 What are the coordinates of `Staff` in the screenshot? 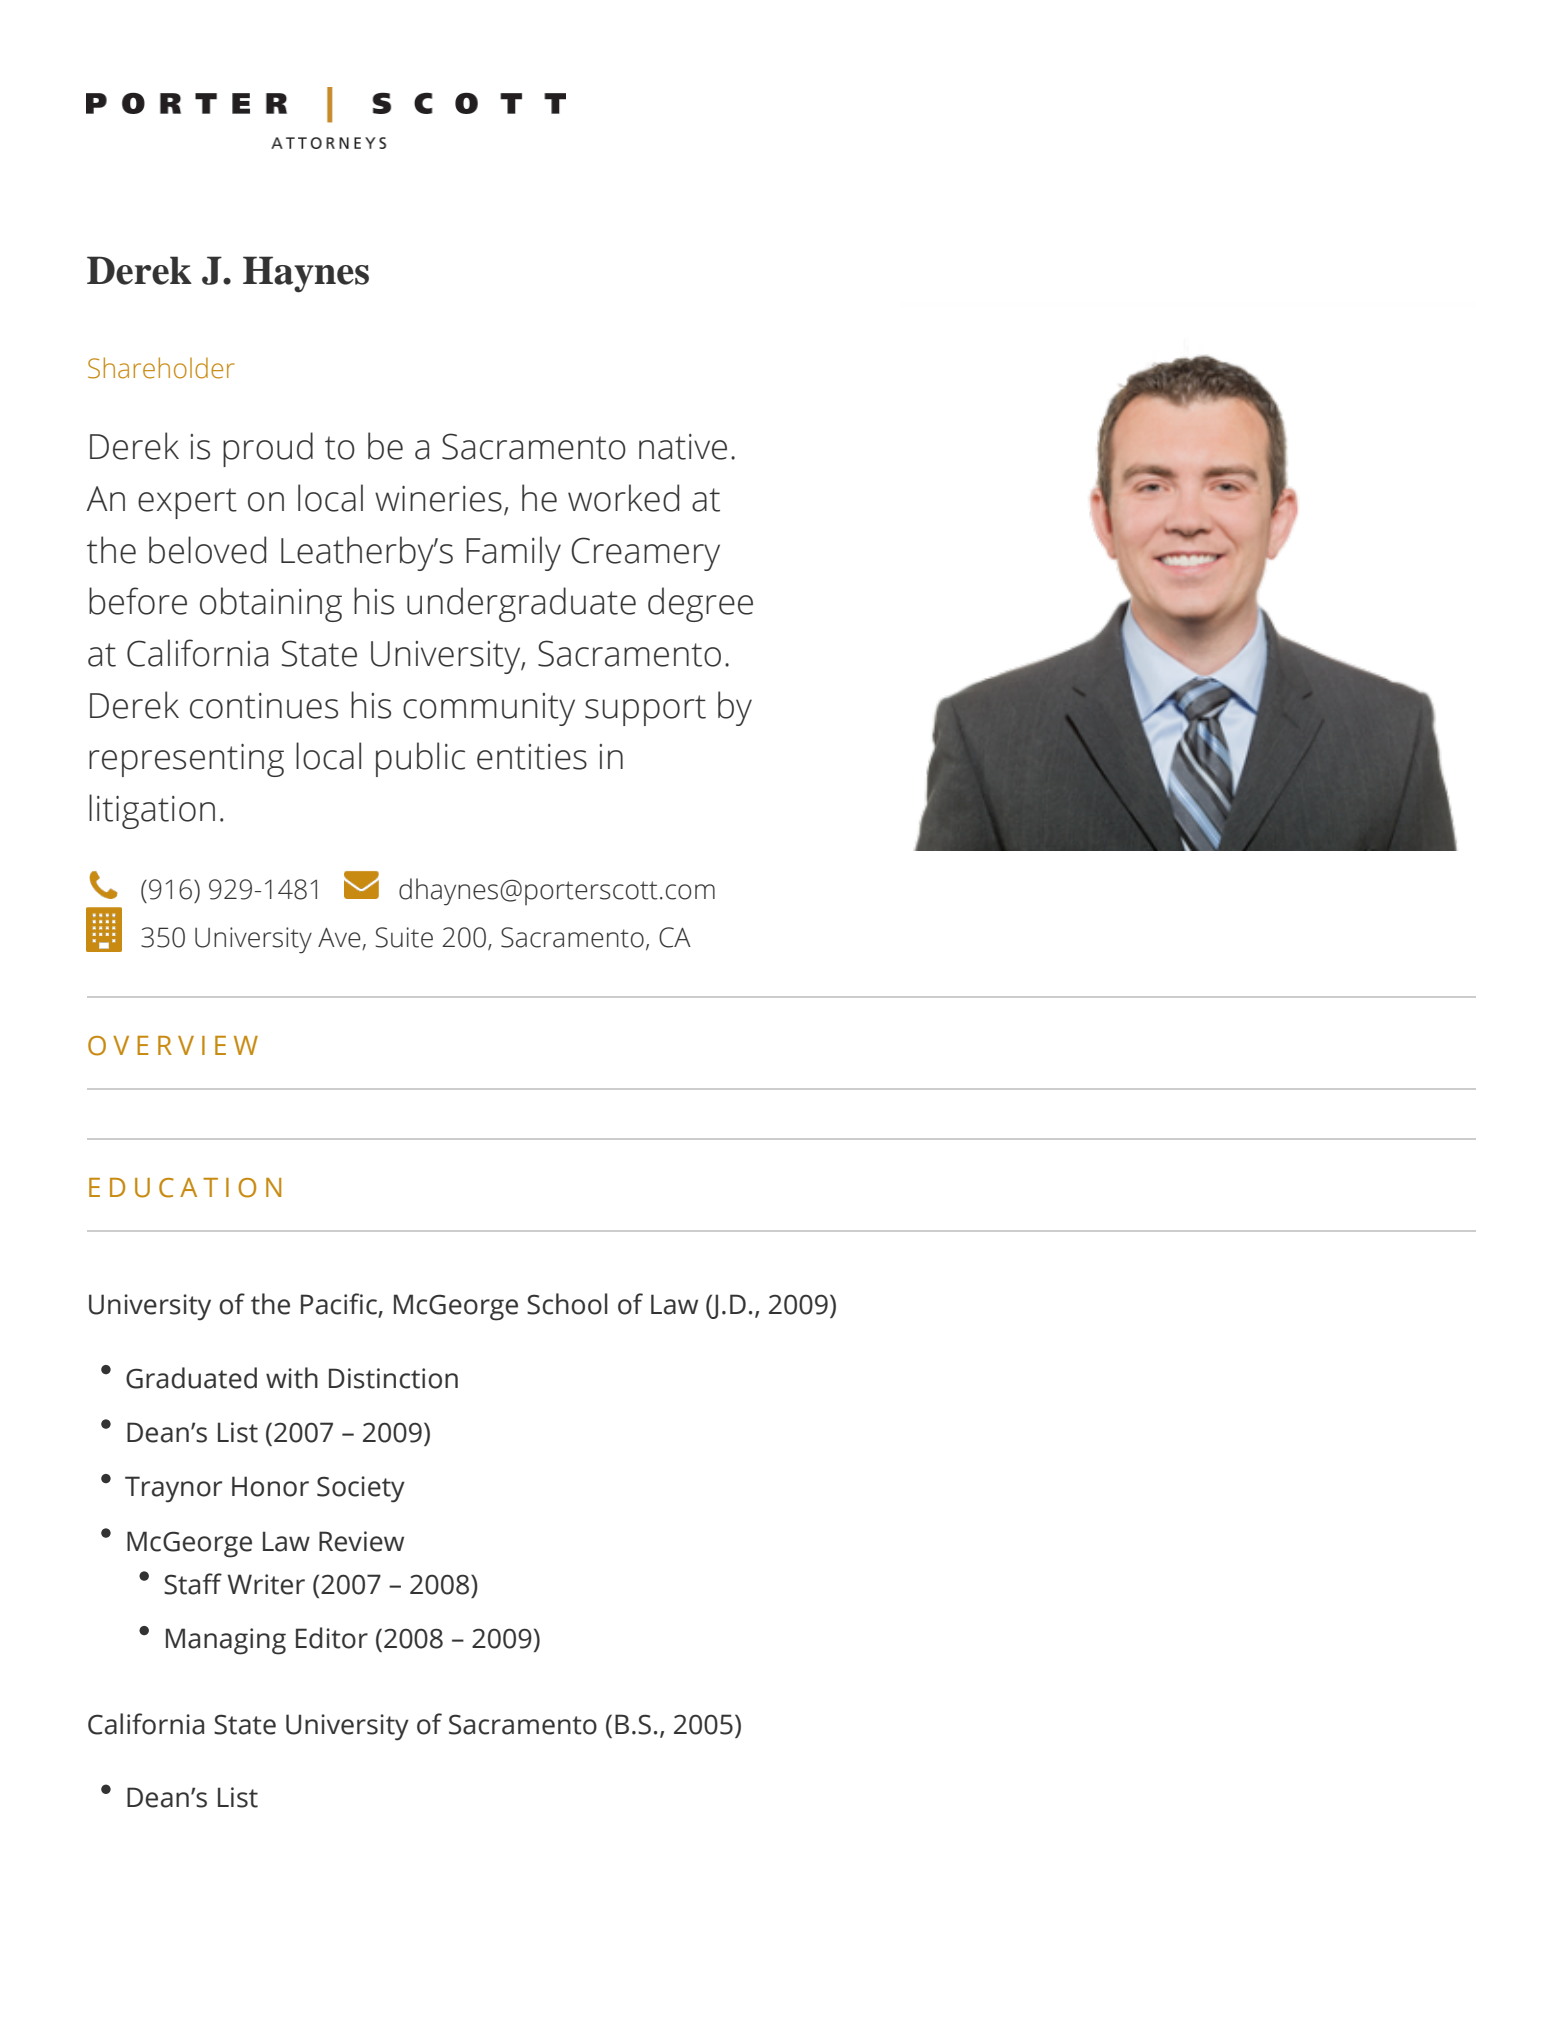 It's located at (193, 1584).
